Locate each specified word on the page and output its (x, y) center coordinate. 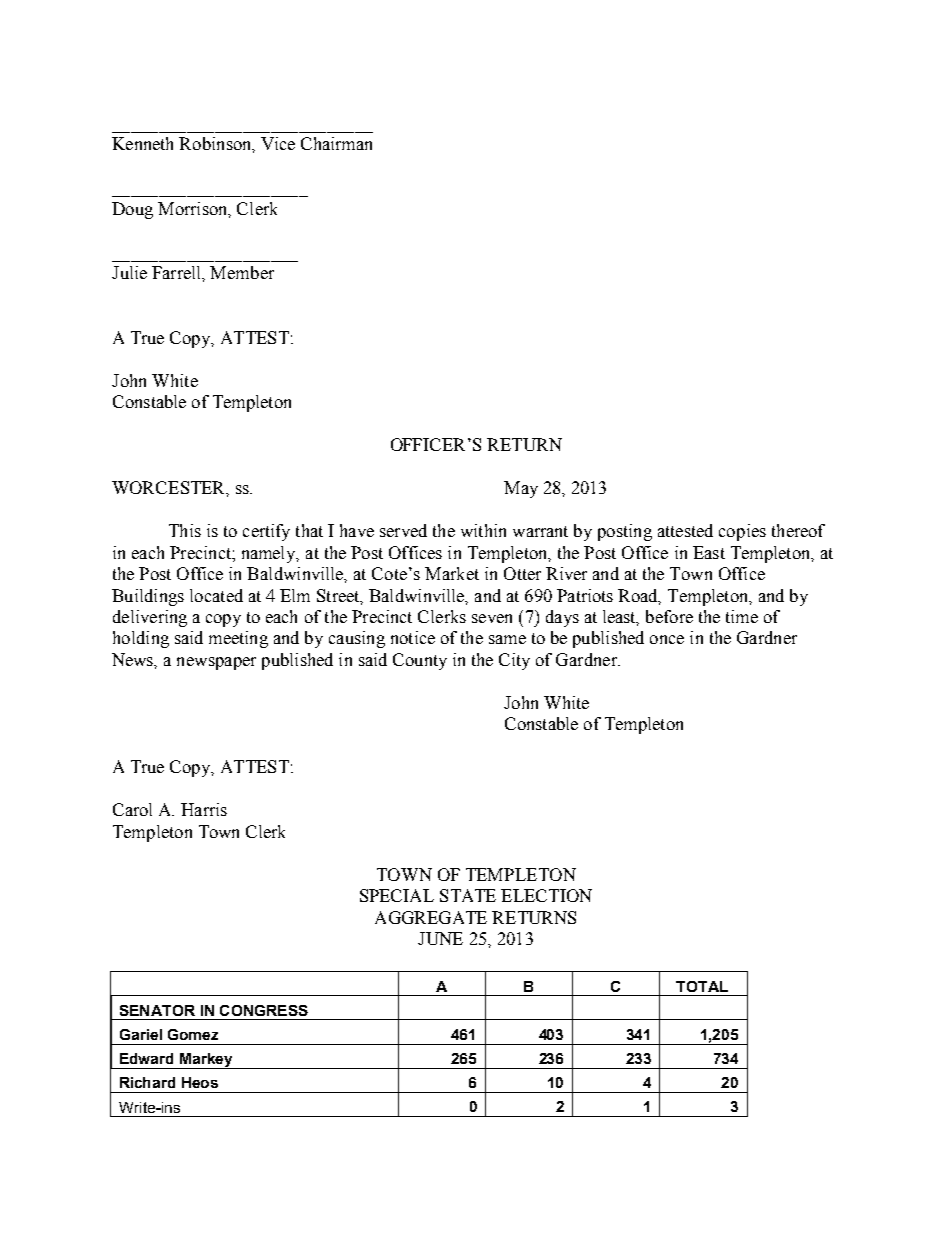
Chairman (336, 143)
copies (742, 532)
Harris (204, 809)
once (667, 639)
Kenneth (142, 143)
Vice (278, 143)
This (185, 530)
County (420, 661)
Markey (207, 1061)
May (521, 489)
